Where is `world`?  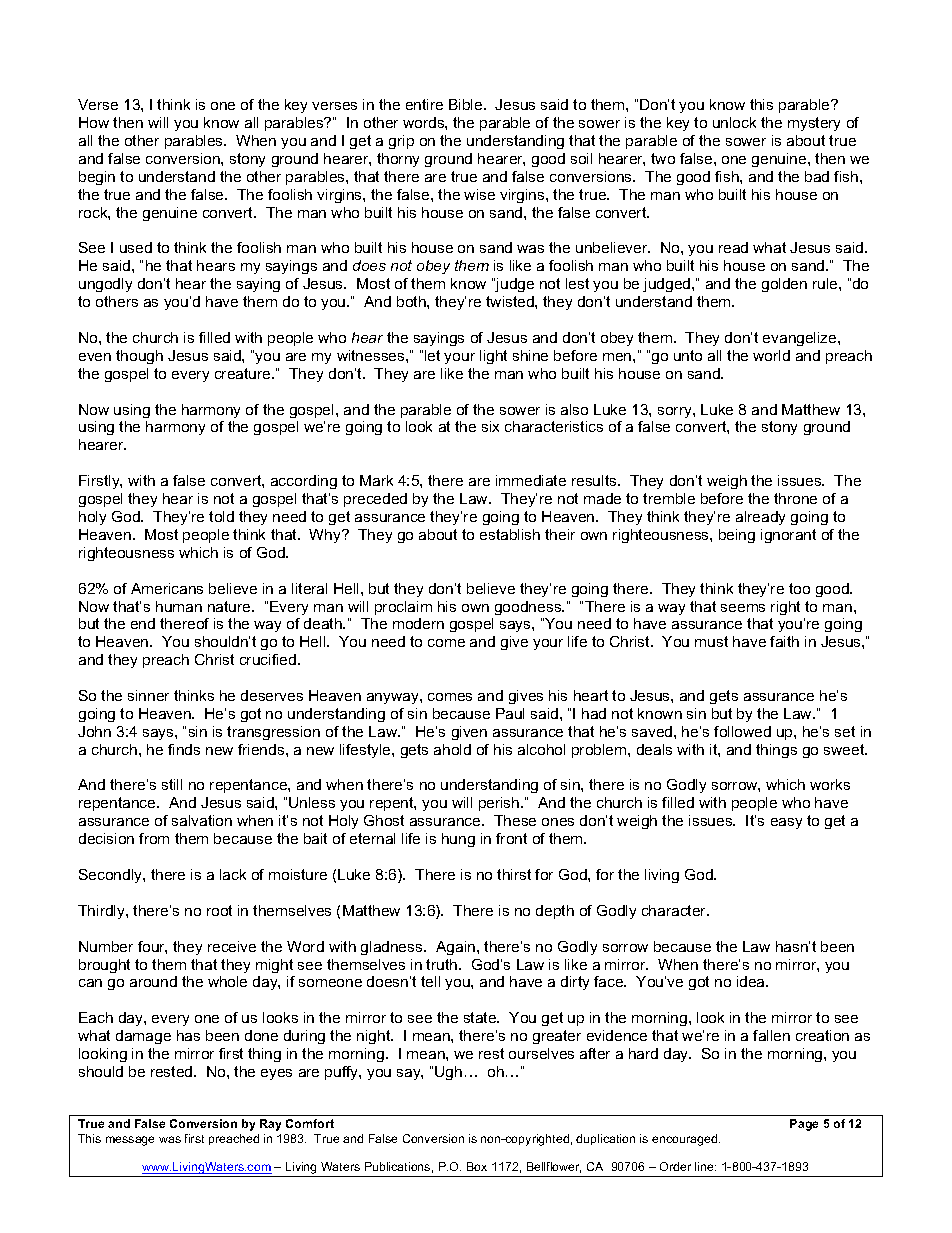
world is located at coordinates (771, 355).
